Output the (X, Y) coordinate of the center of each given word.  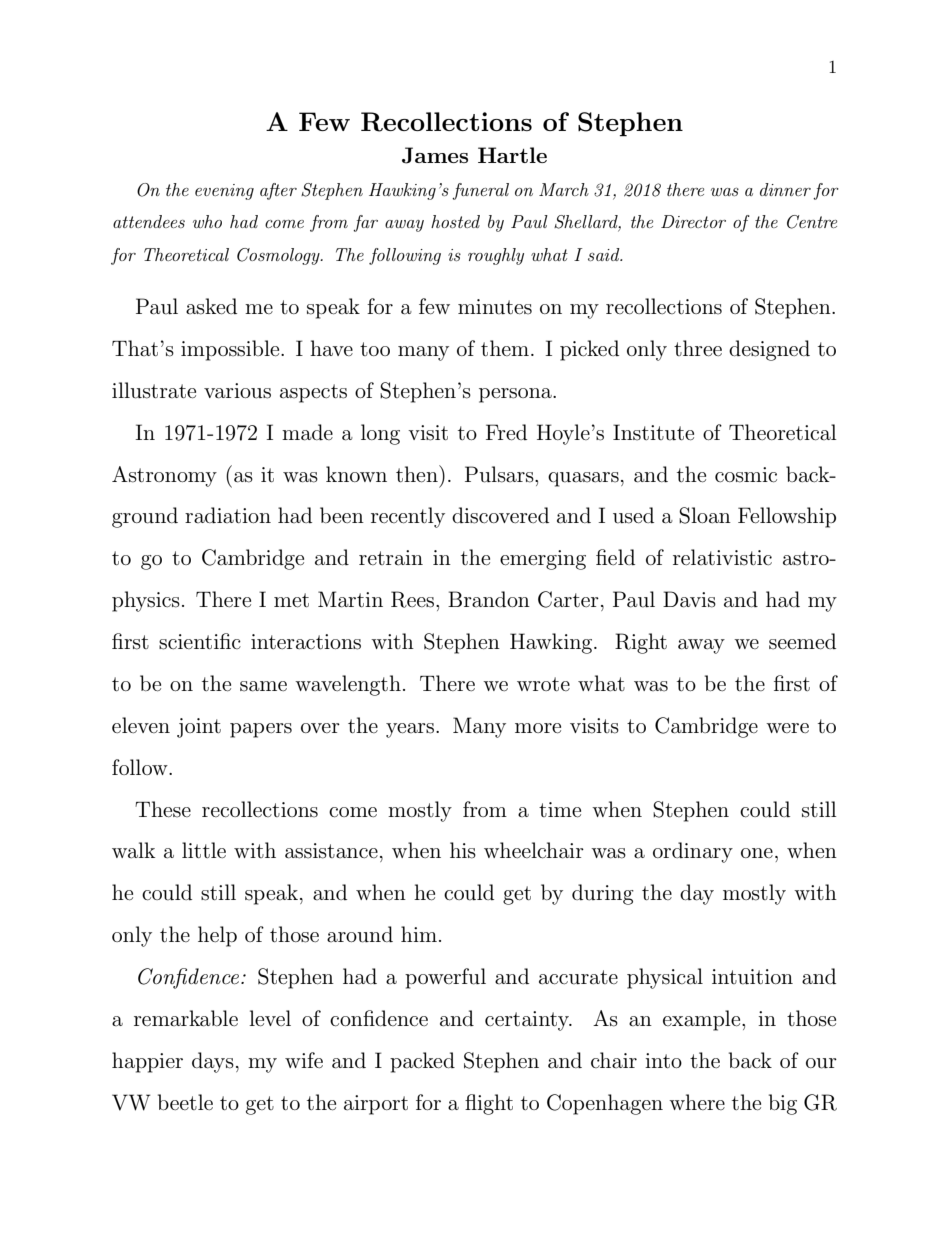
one (757, 853)
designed (769, 350)
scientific (200, 641)
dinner (785, 189)
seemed (802, 641)
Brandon (489, 599)
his (463, 850)
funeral (480, 191)
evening (224, 192)
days (213, 1062)
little (204, 850)
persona (516, 395)
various (237, 391)
